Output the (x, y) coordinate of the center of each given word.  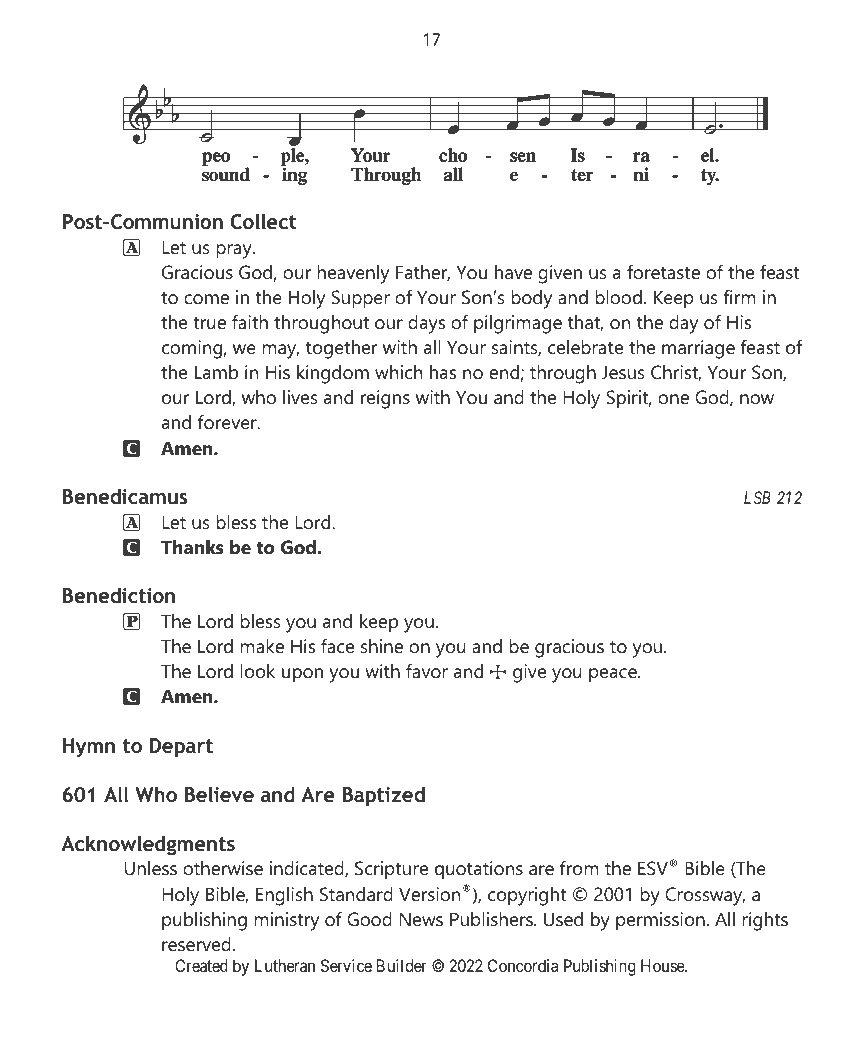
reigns (385, 399)
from (579, 868)
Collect (264, 222)
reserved (196, 944)
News (421, 919)
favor (427, 671)
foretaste (663, 272)
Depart (181, 748)
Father (423, 273)
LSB (757, 497)
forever (228, 422)
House (663, 965)
